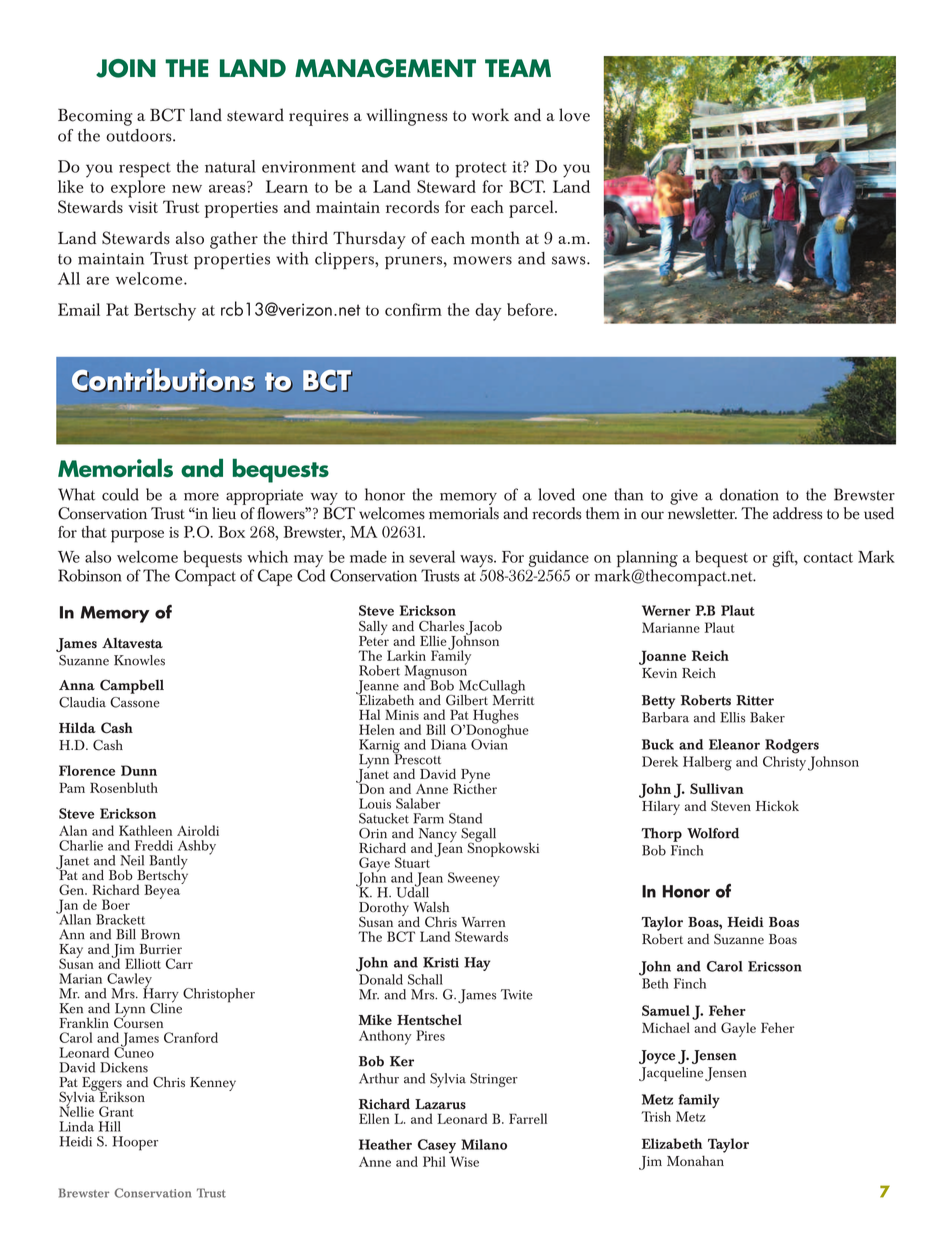  Describe the element at coordinates (777, 805) in the image. I see `Hickok` at that location.
